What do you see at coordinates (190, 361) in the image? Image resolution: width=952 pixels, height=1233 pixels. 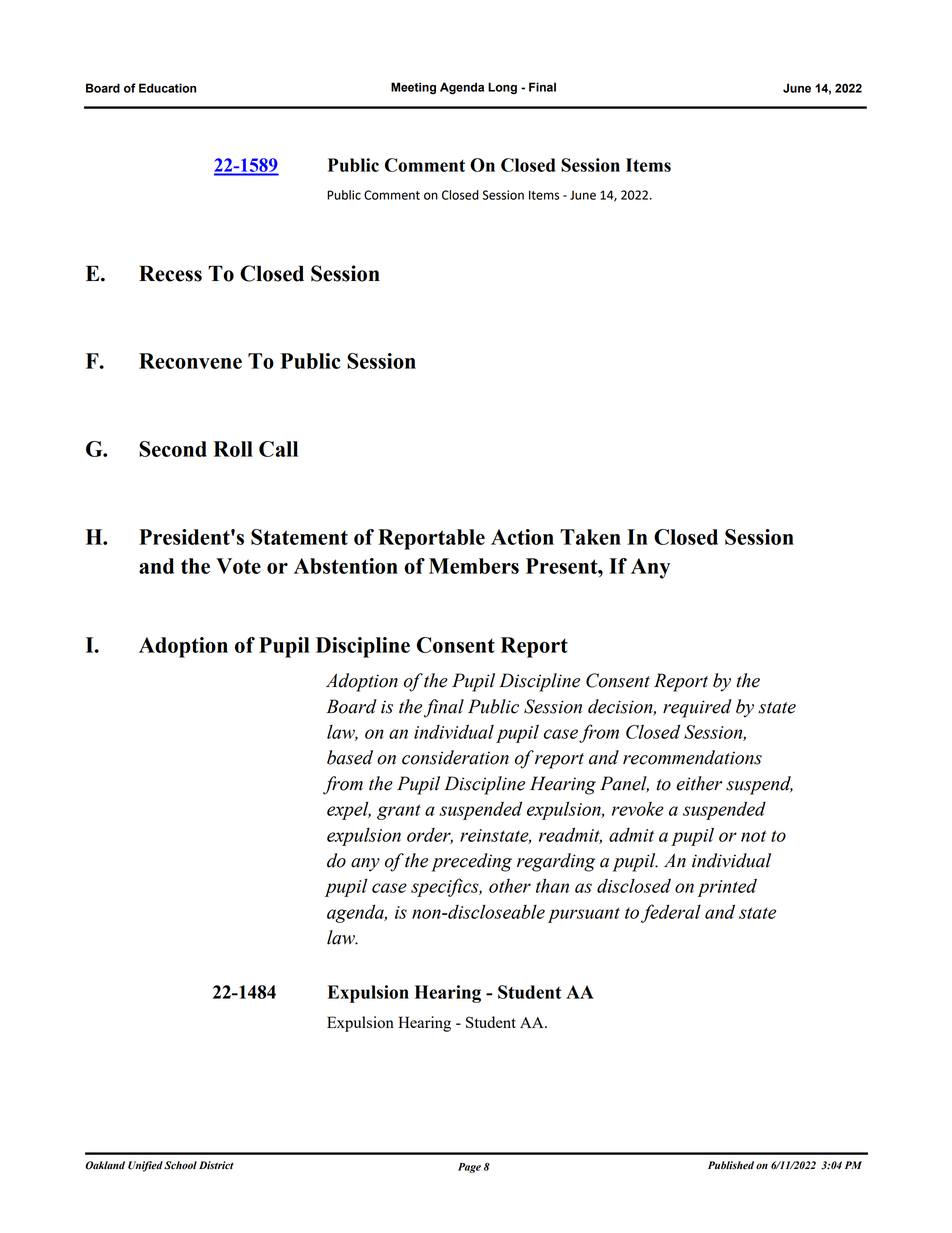 I see `Reconvene` at bounding box center [190, 361].
